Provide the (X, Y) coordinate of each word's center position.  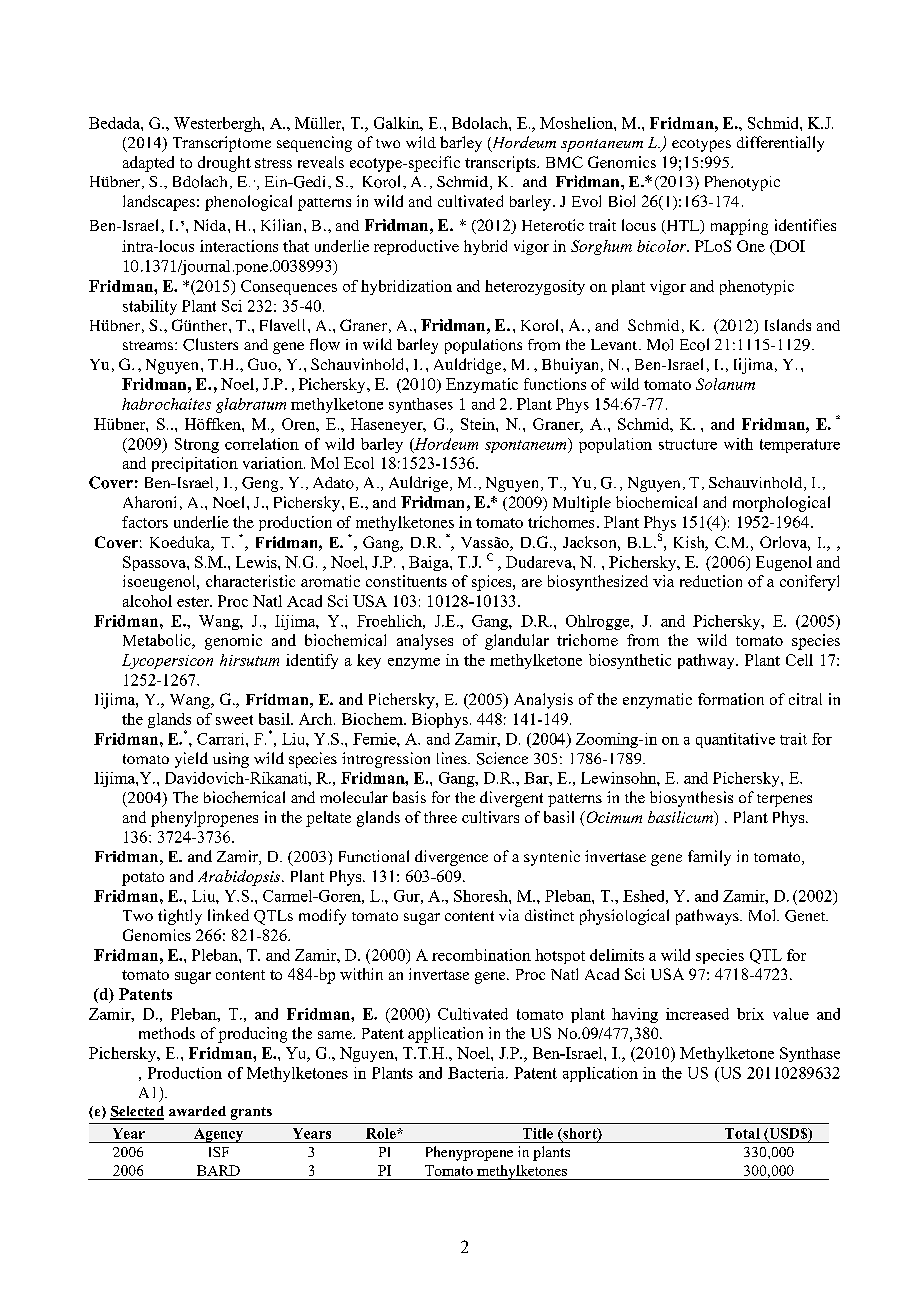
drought (224, 164)
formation (731, 699)
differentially (780, 144)
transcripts (501, 164)
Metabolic (158, 641)
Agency (219, 1135)
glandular (517, 642)
